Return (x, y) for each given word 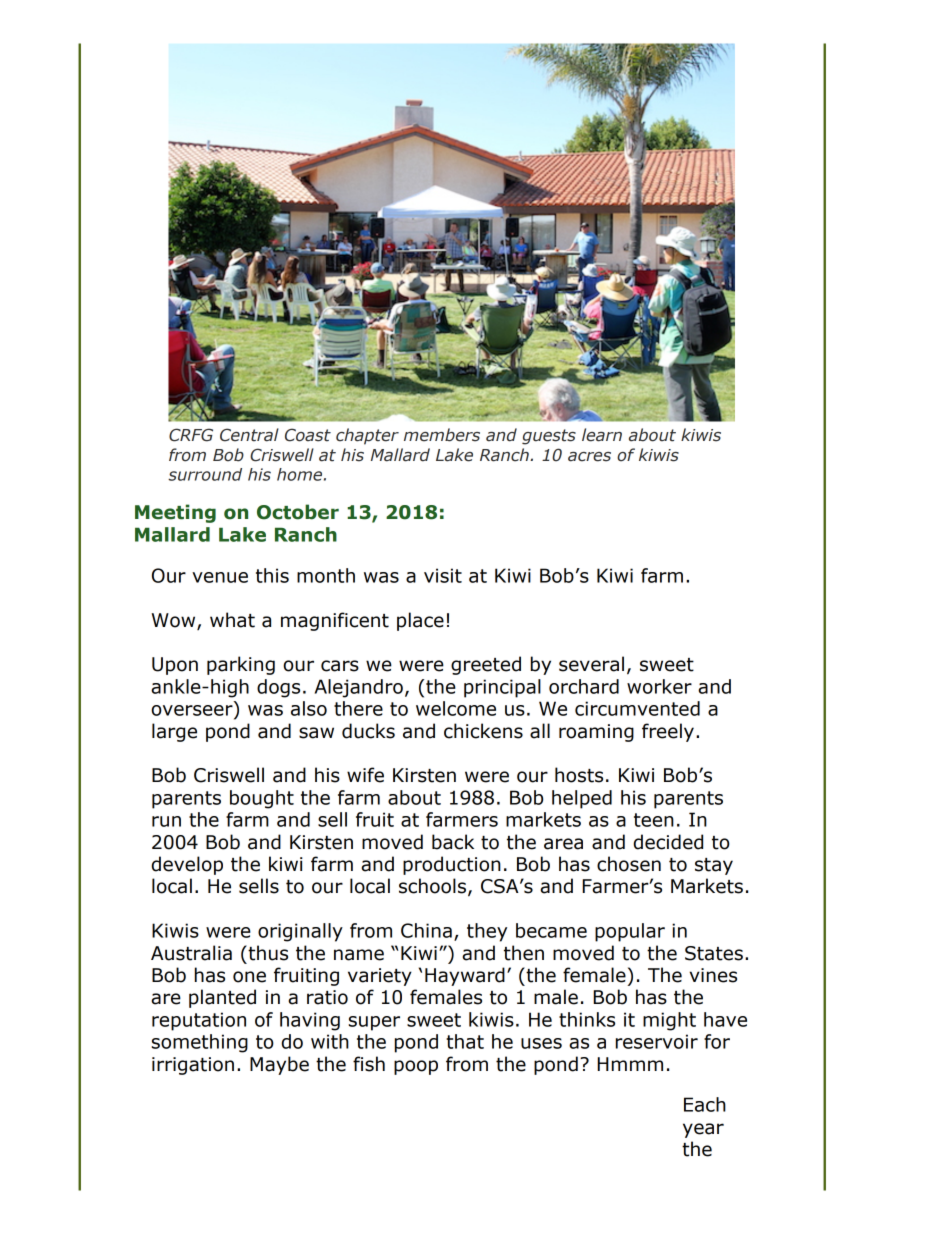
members (442, 435)
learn (602, 435)
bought (262, 799)
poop (416, 1067)
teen (654, 820)
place (420, 621)
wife (365, 775)
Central (249, 435)
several (591, 664)
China (426, 930)
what (232, 620)
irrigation (193, 1066)
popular (630, 932)
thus (267, 953)
